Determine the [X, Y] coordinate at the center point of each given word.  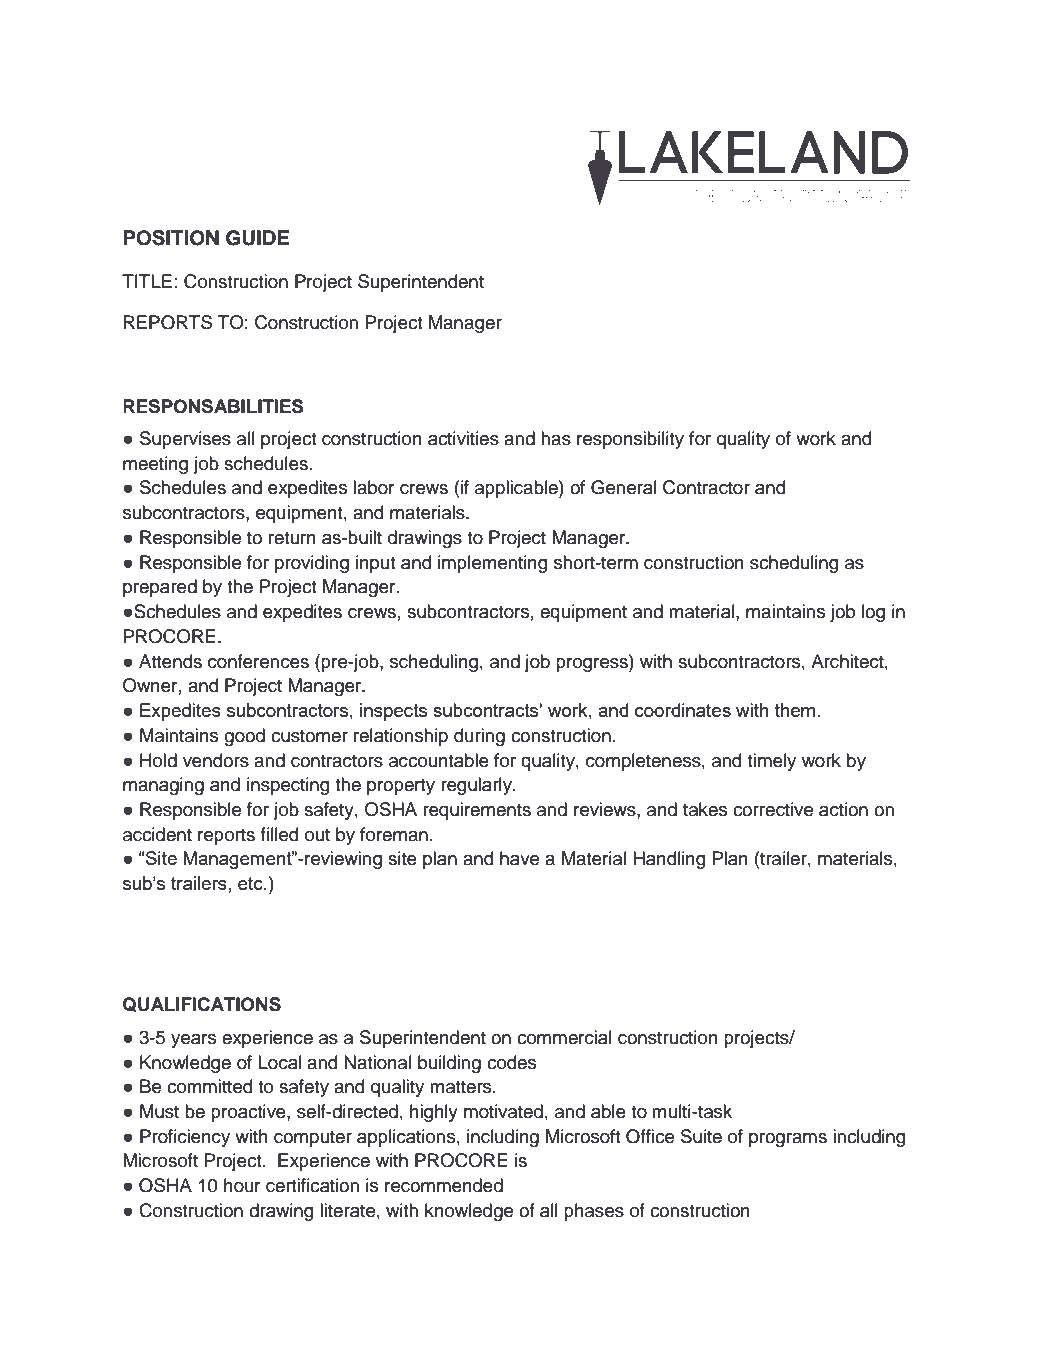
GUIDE [257, 238]
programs [788, 1140]
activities [463, 438]
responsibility [630, 440]
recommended [444, 1185]
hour [242, 1185]
